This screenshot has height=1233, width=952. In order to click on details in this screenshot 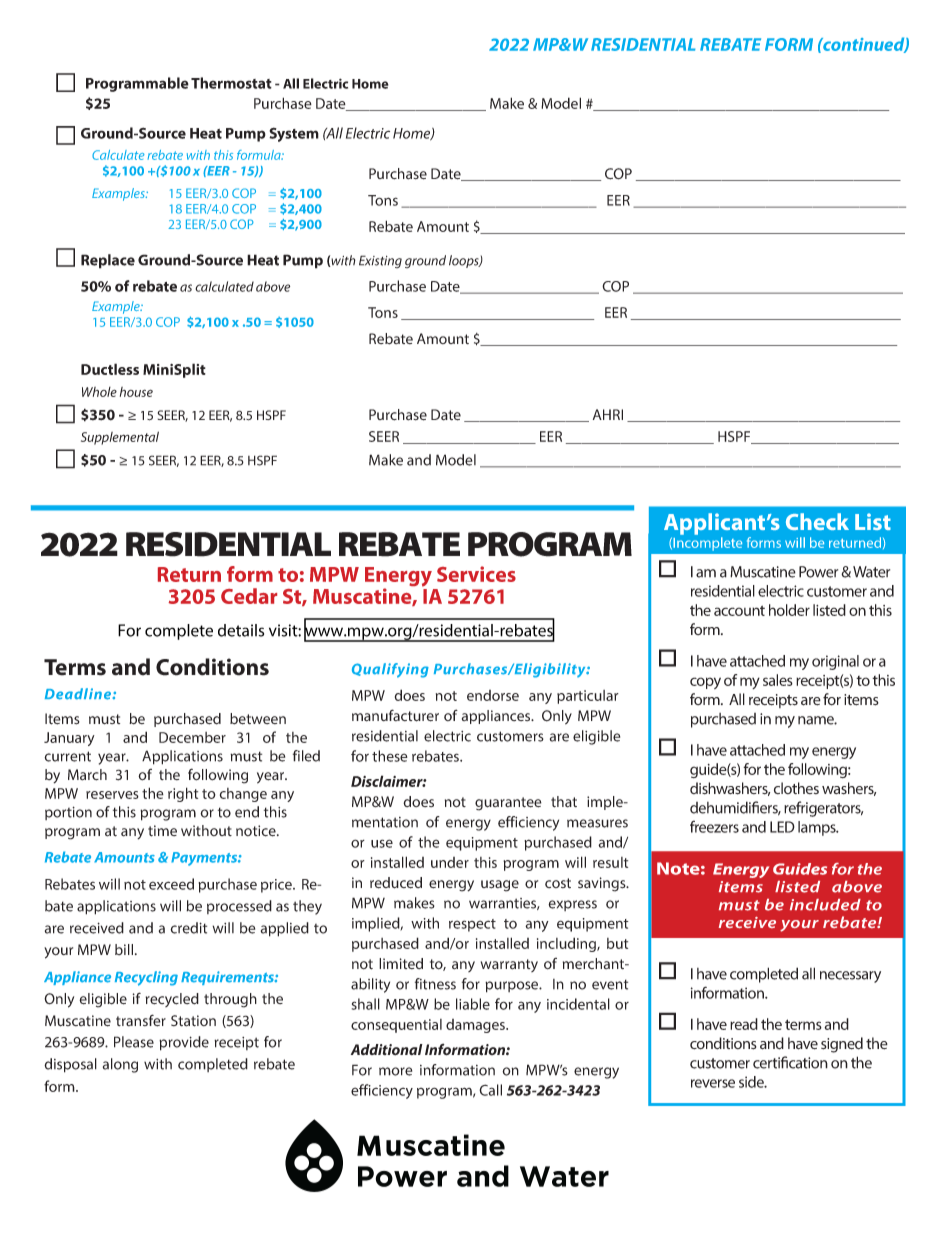, I will do `click(241, 630)`.
